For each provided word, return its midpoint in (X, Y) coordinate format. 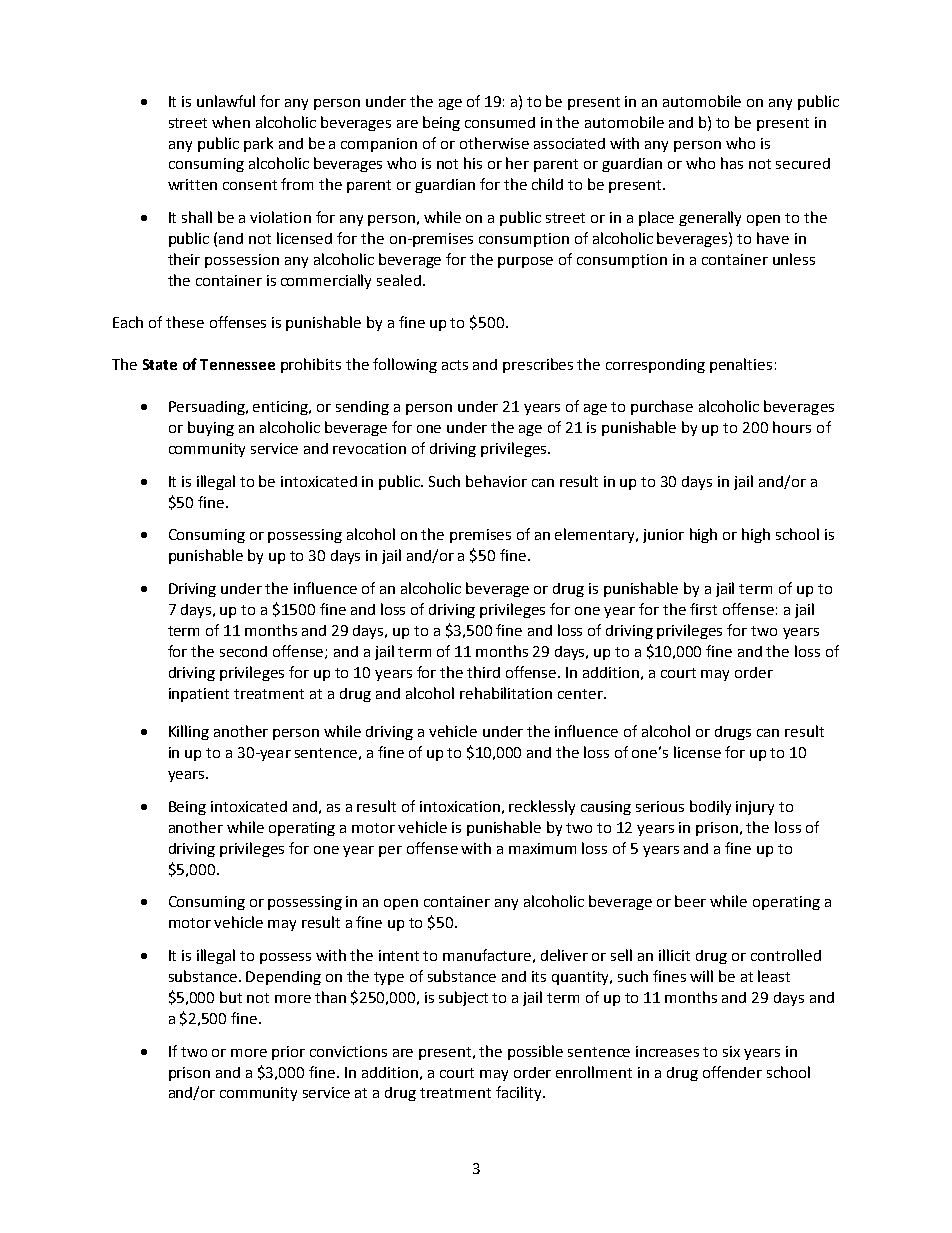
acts (455, 365)
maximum (542, 848)
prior (288, 1053)
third (483, 672)
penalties (741, 365)
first (703, 609)
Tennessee (237, 364)
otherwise (494, 143)
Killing (189, 732)
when (231, 122)
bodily (710, 807)
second (243, 651)
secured (803, 163)
